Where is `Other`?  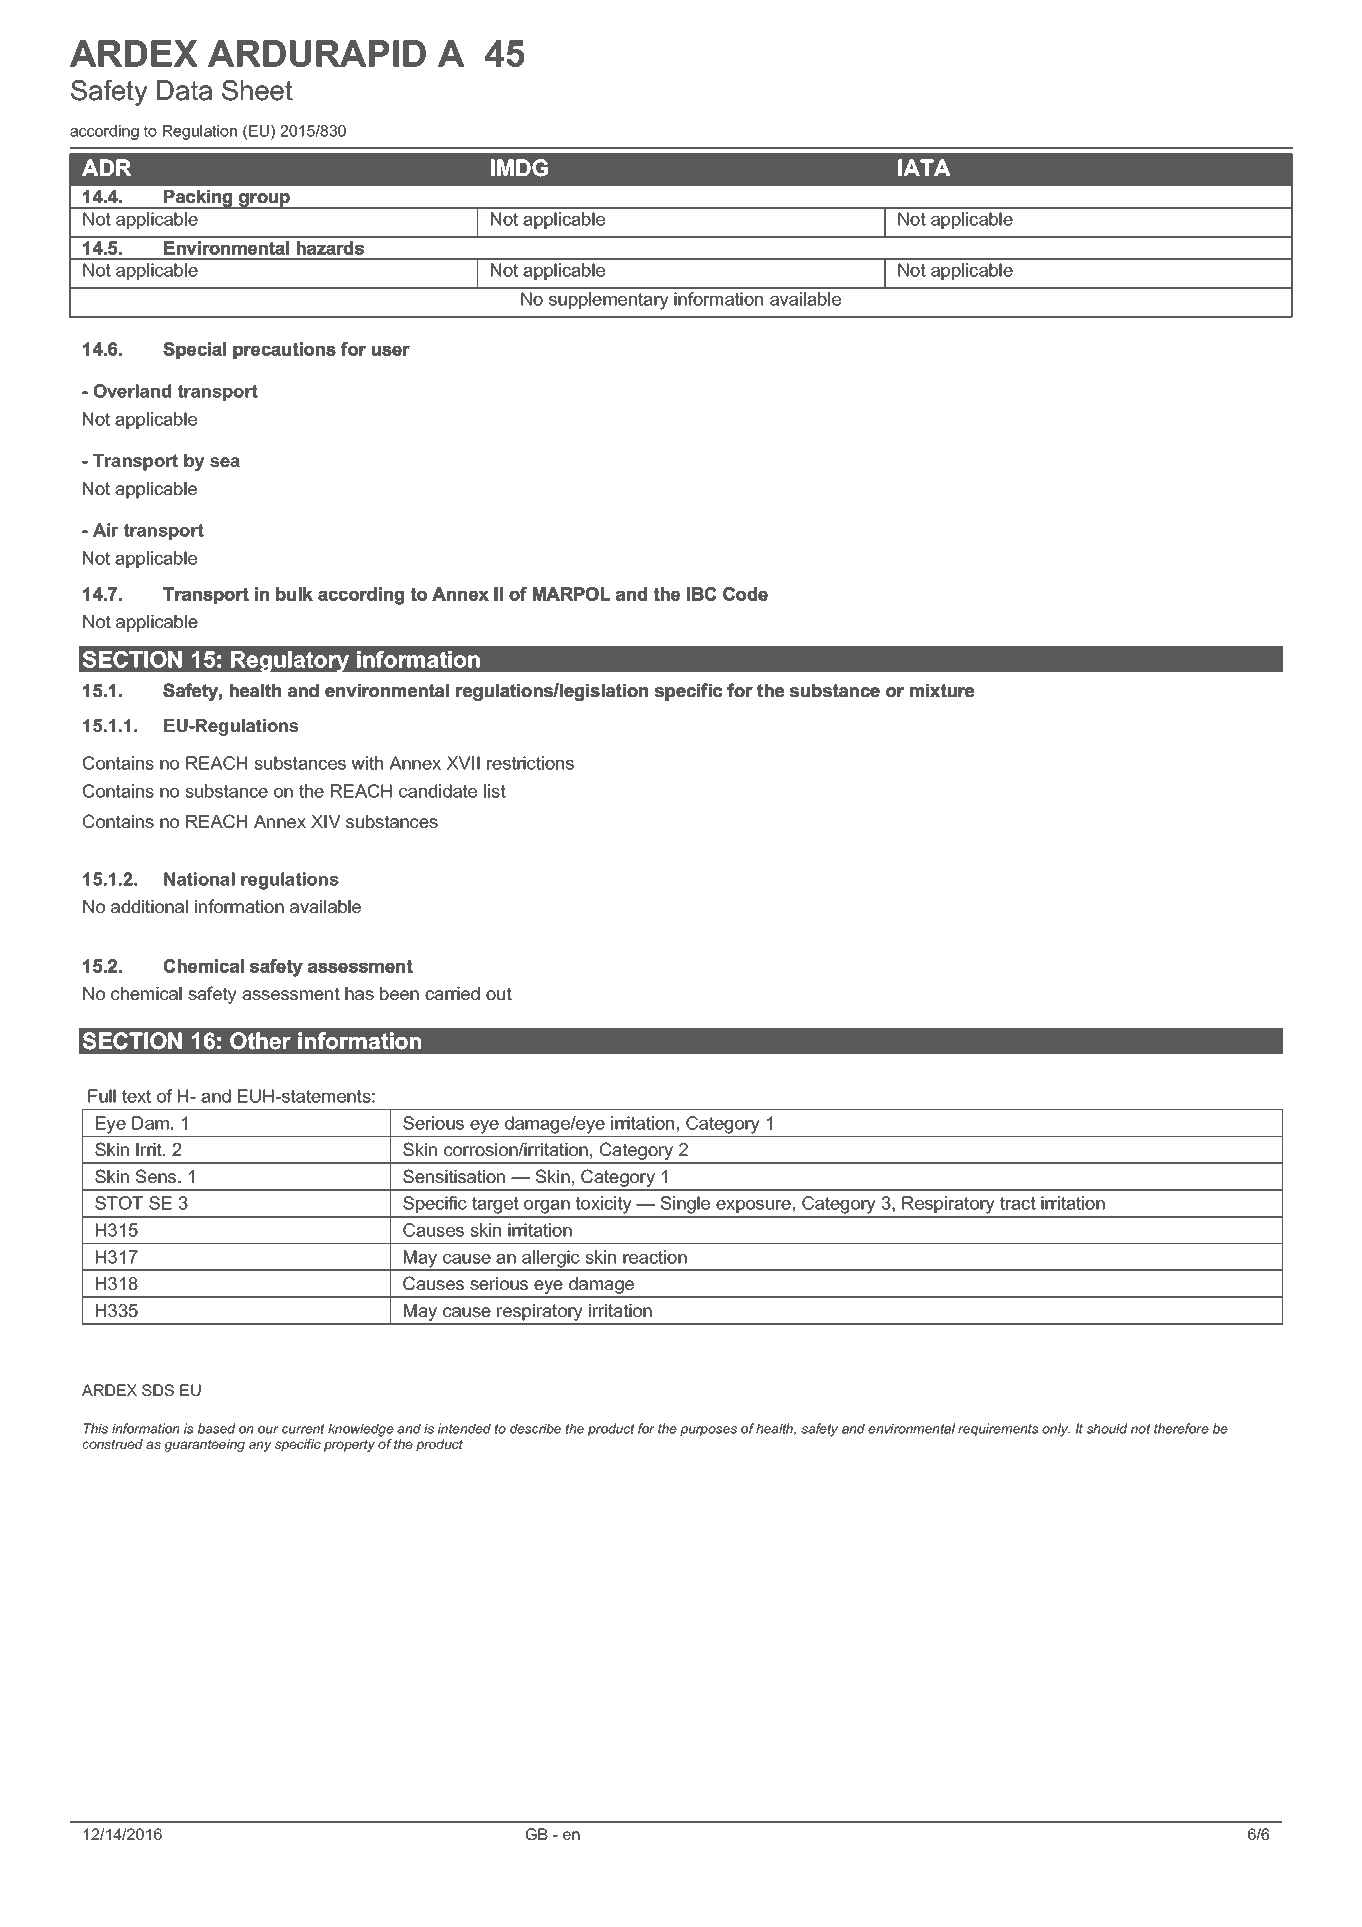
Other is located at coordinates (260, 1041).
